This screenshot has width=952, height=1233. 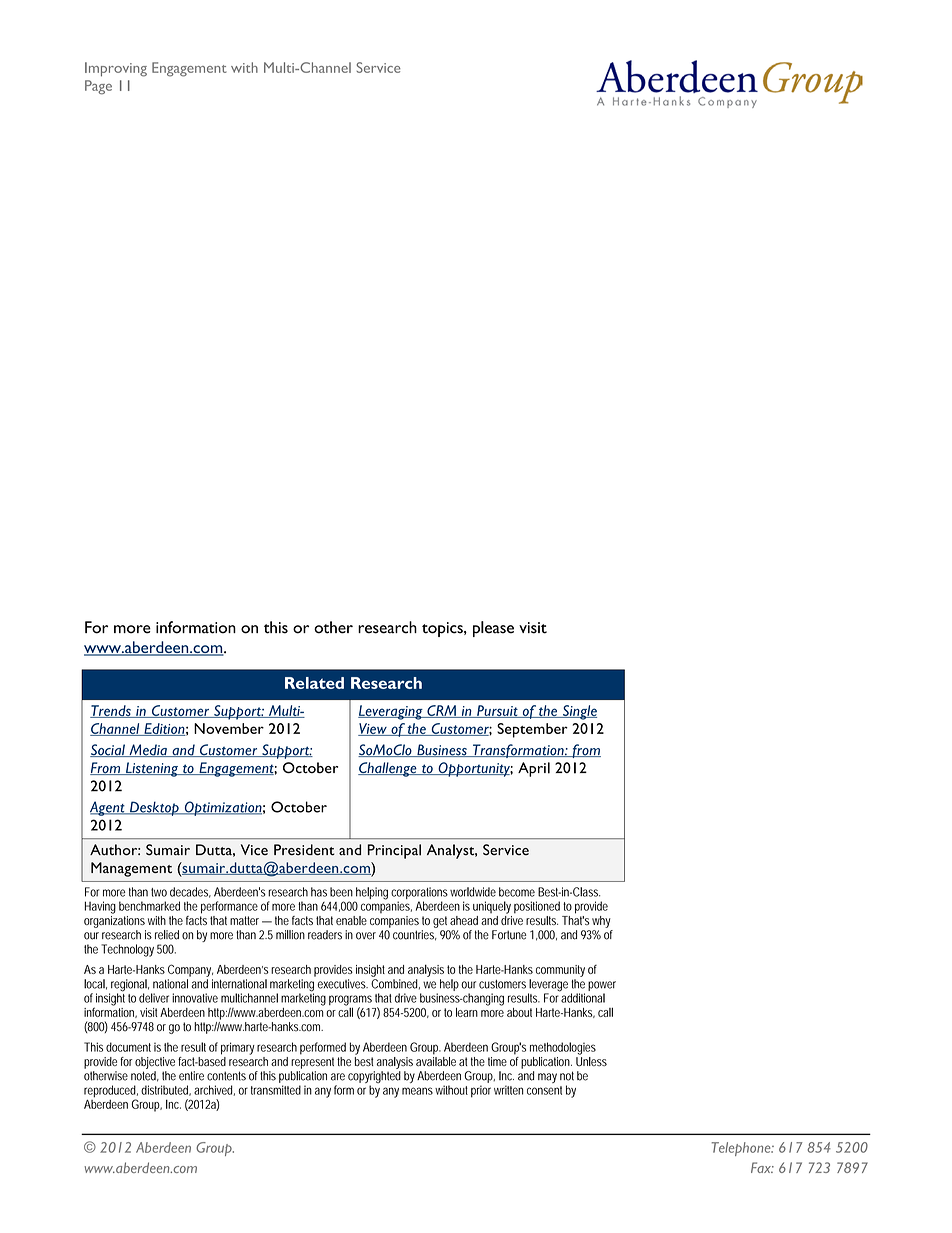 I want to click on Desktop, so click(x=154, y=808).
